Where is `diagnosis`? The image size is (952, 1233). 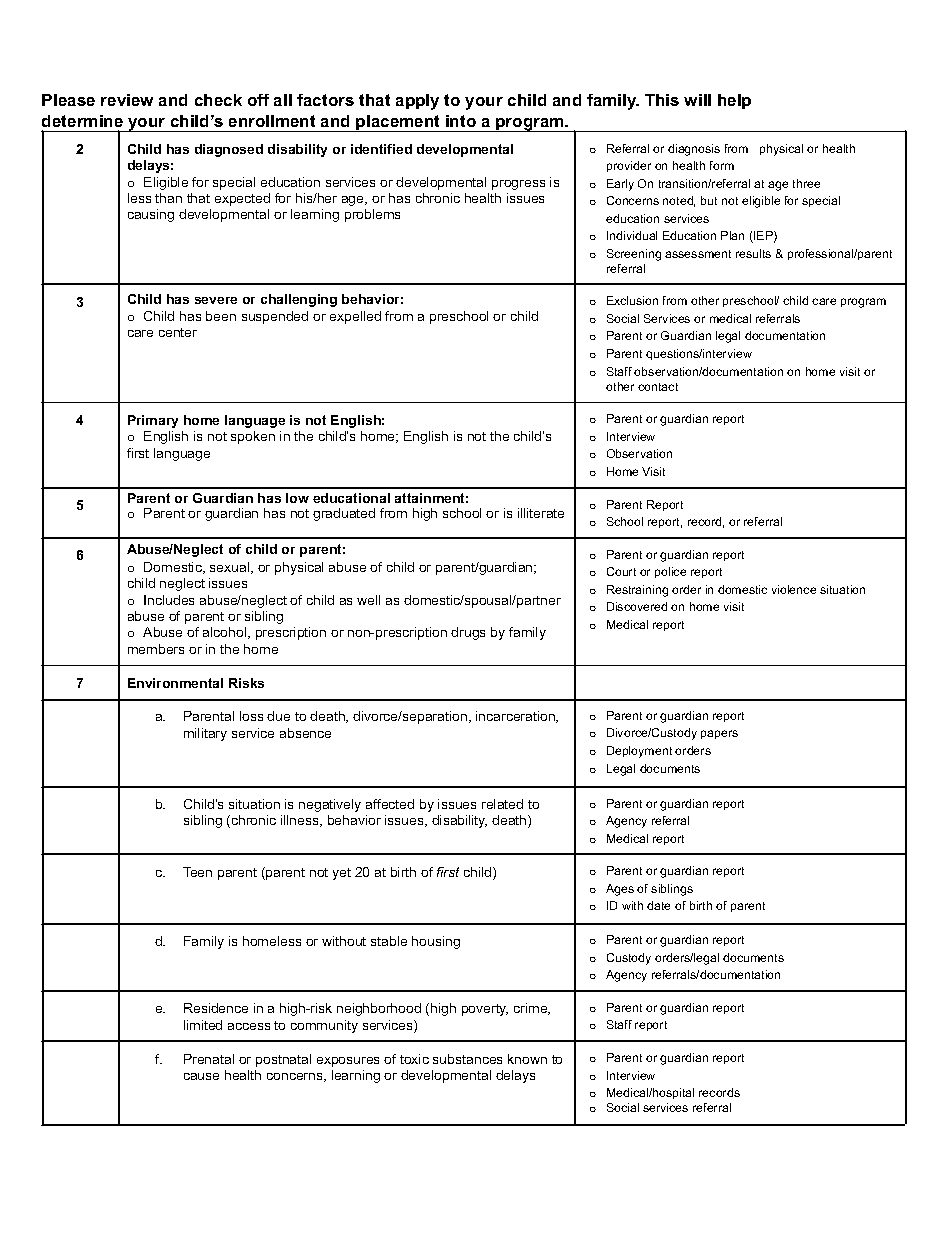 diagnosis is located at coordinates (694, 150).
